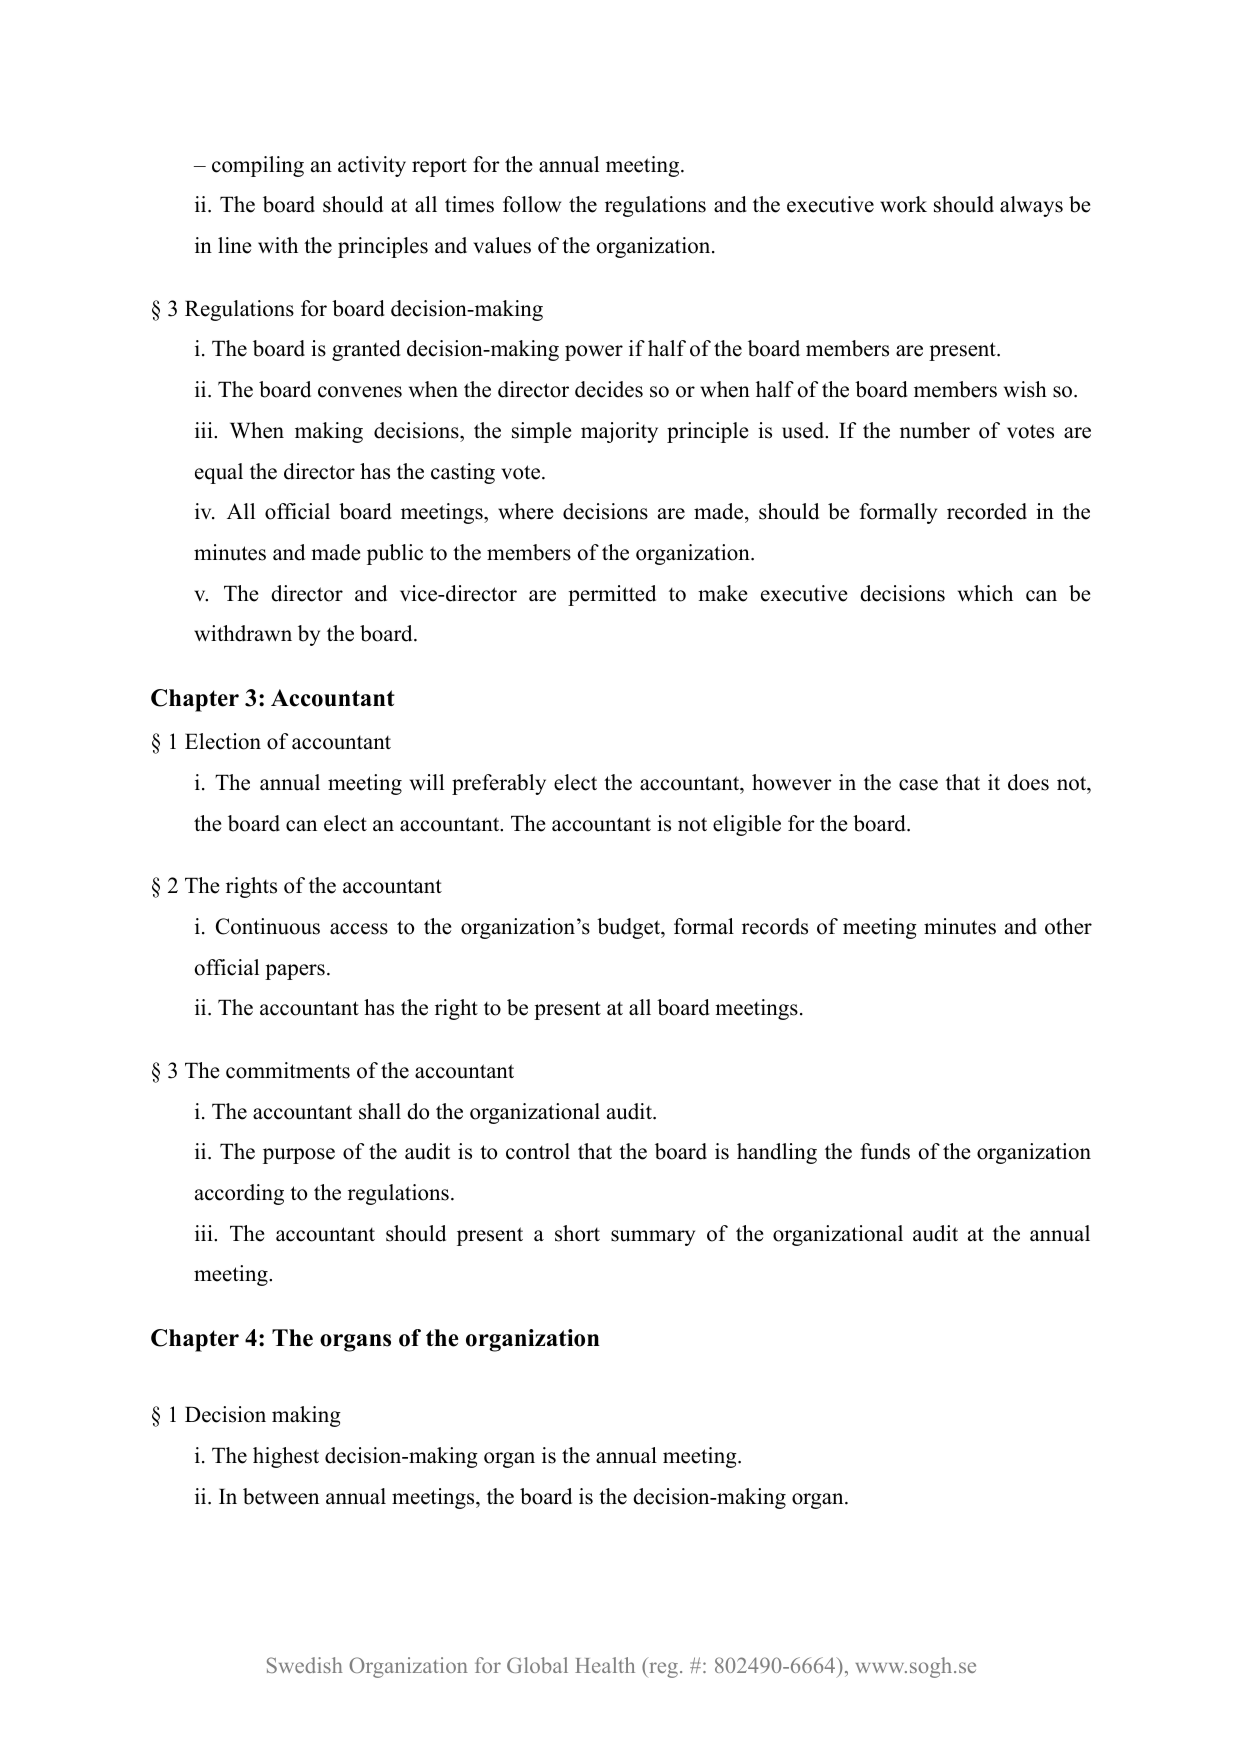 This screenshot has width=1244, height=1757. Describe the element at coordinates (359, 929) in the screenshot. I see `access` at that location.
